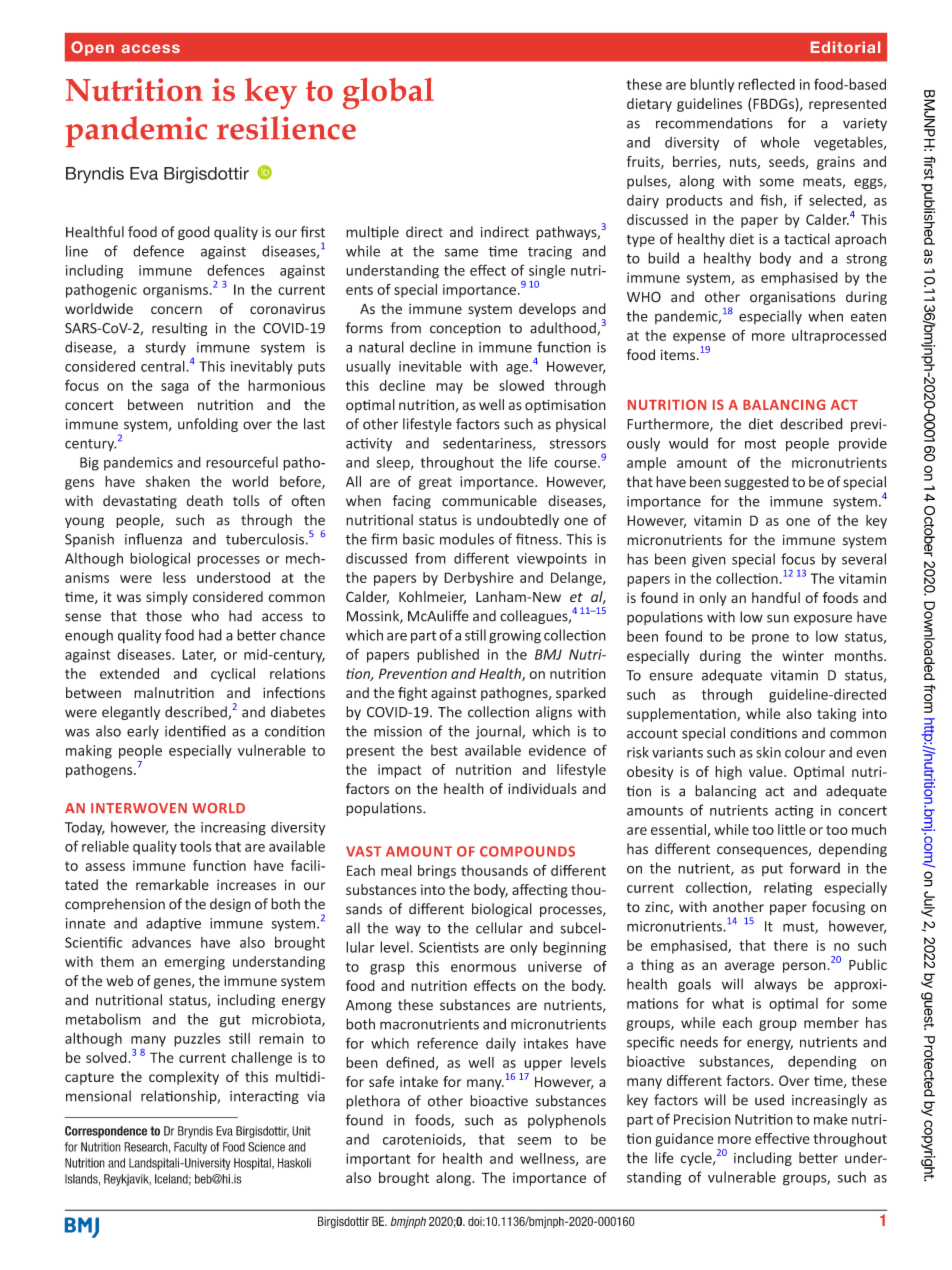 The height and width of the page is (1270, 952). I want to click on handful, so click(776, 598).
